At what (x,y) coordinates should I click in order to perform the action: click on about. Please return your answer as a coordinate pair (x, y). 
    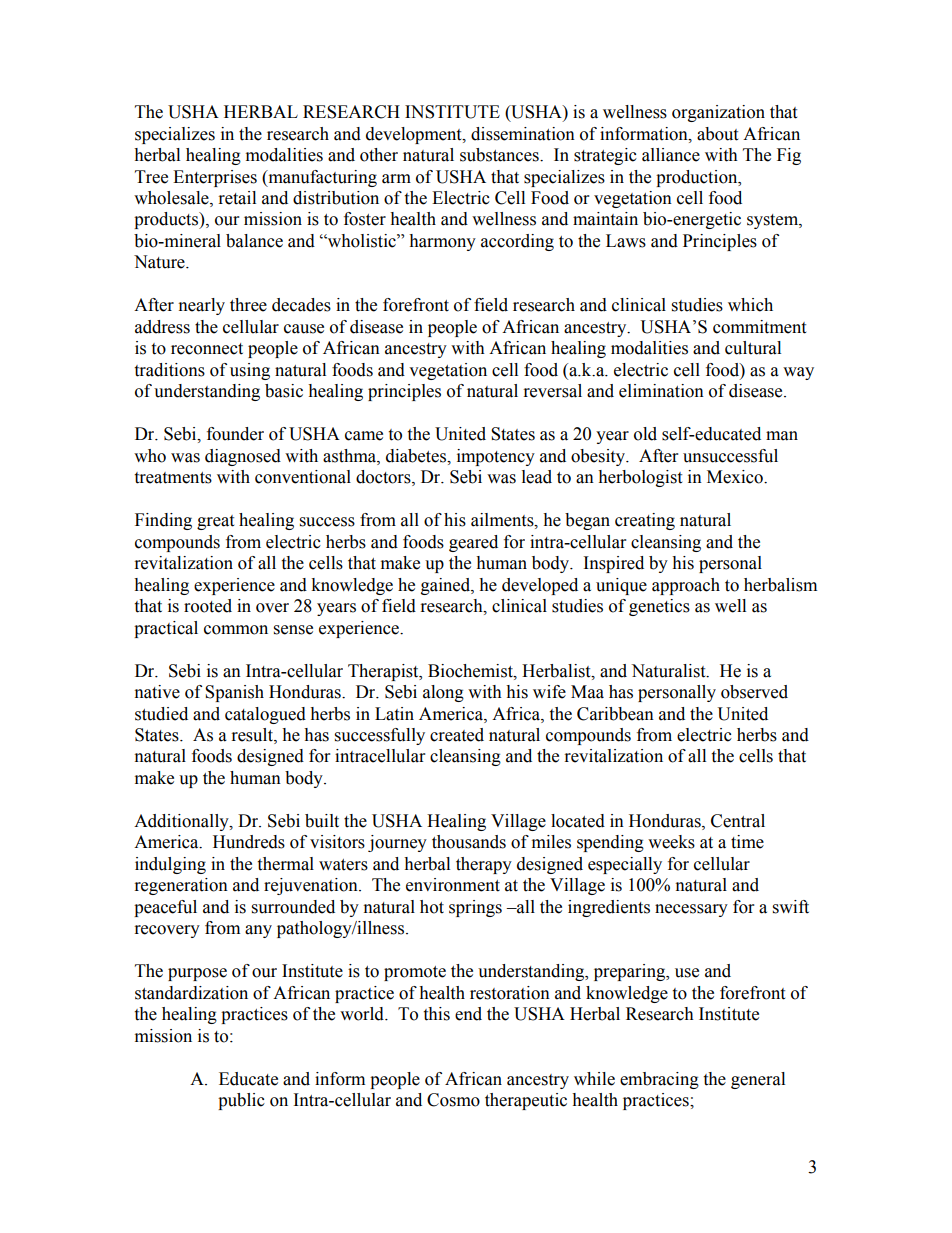
    Looking at the image, I should click on (717, 134).
